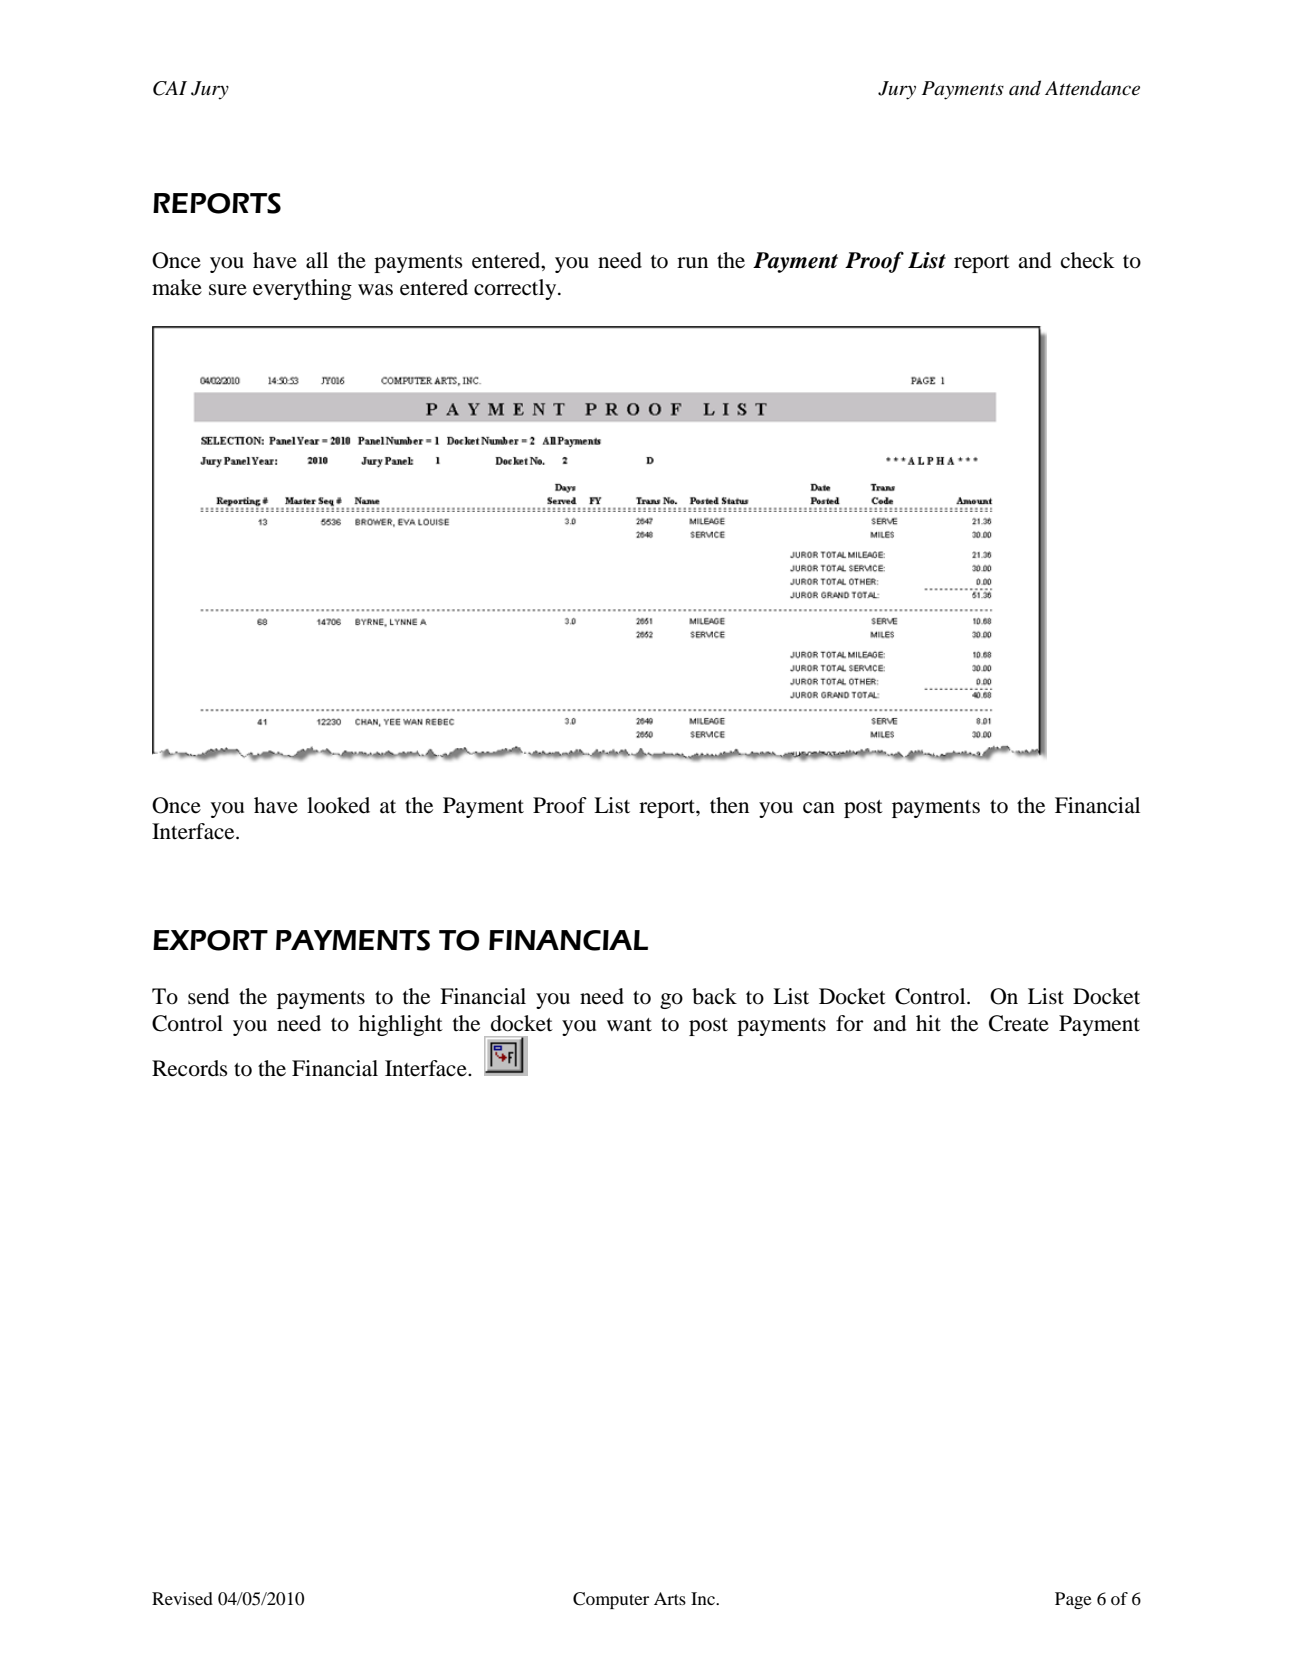 This page has height=1673, width=1293. Describe the element at coordinates (692, 263) in the page. I see `run` at that location.
